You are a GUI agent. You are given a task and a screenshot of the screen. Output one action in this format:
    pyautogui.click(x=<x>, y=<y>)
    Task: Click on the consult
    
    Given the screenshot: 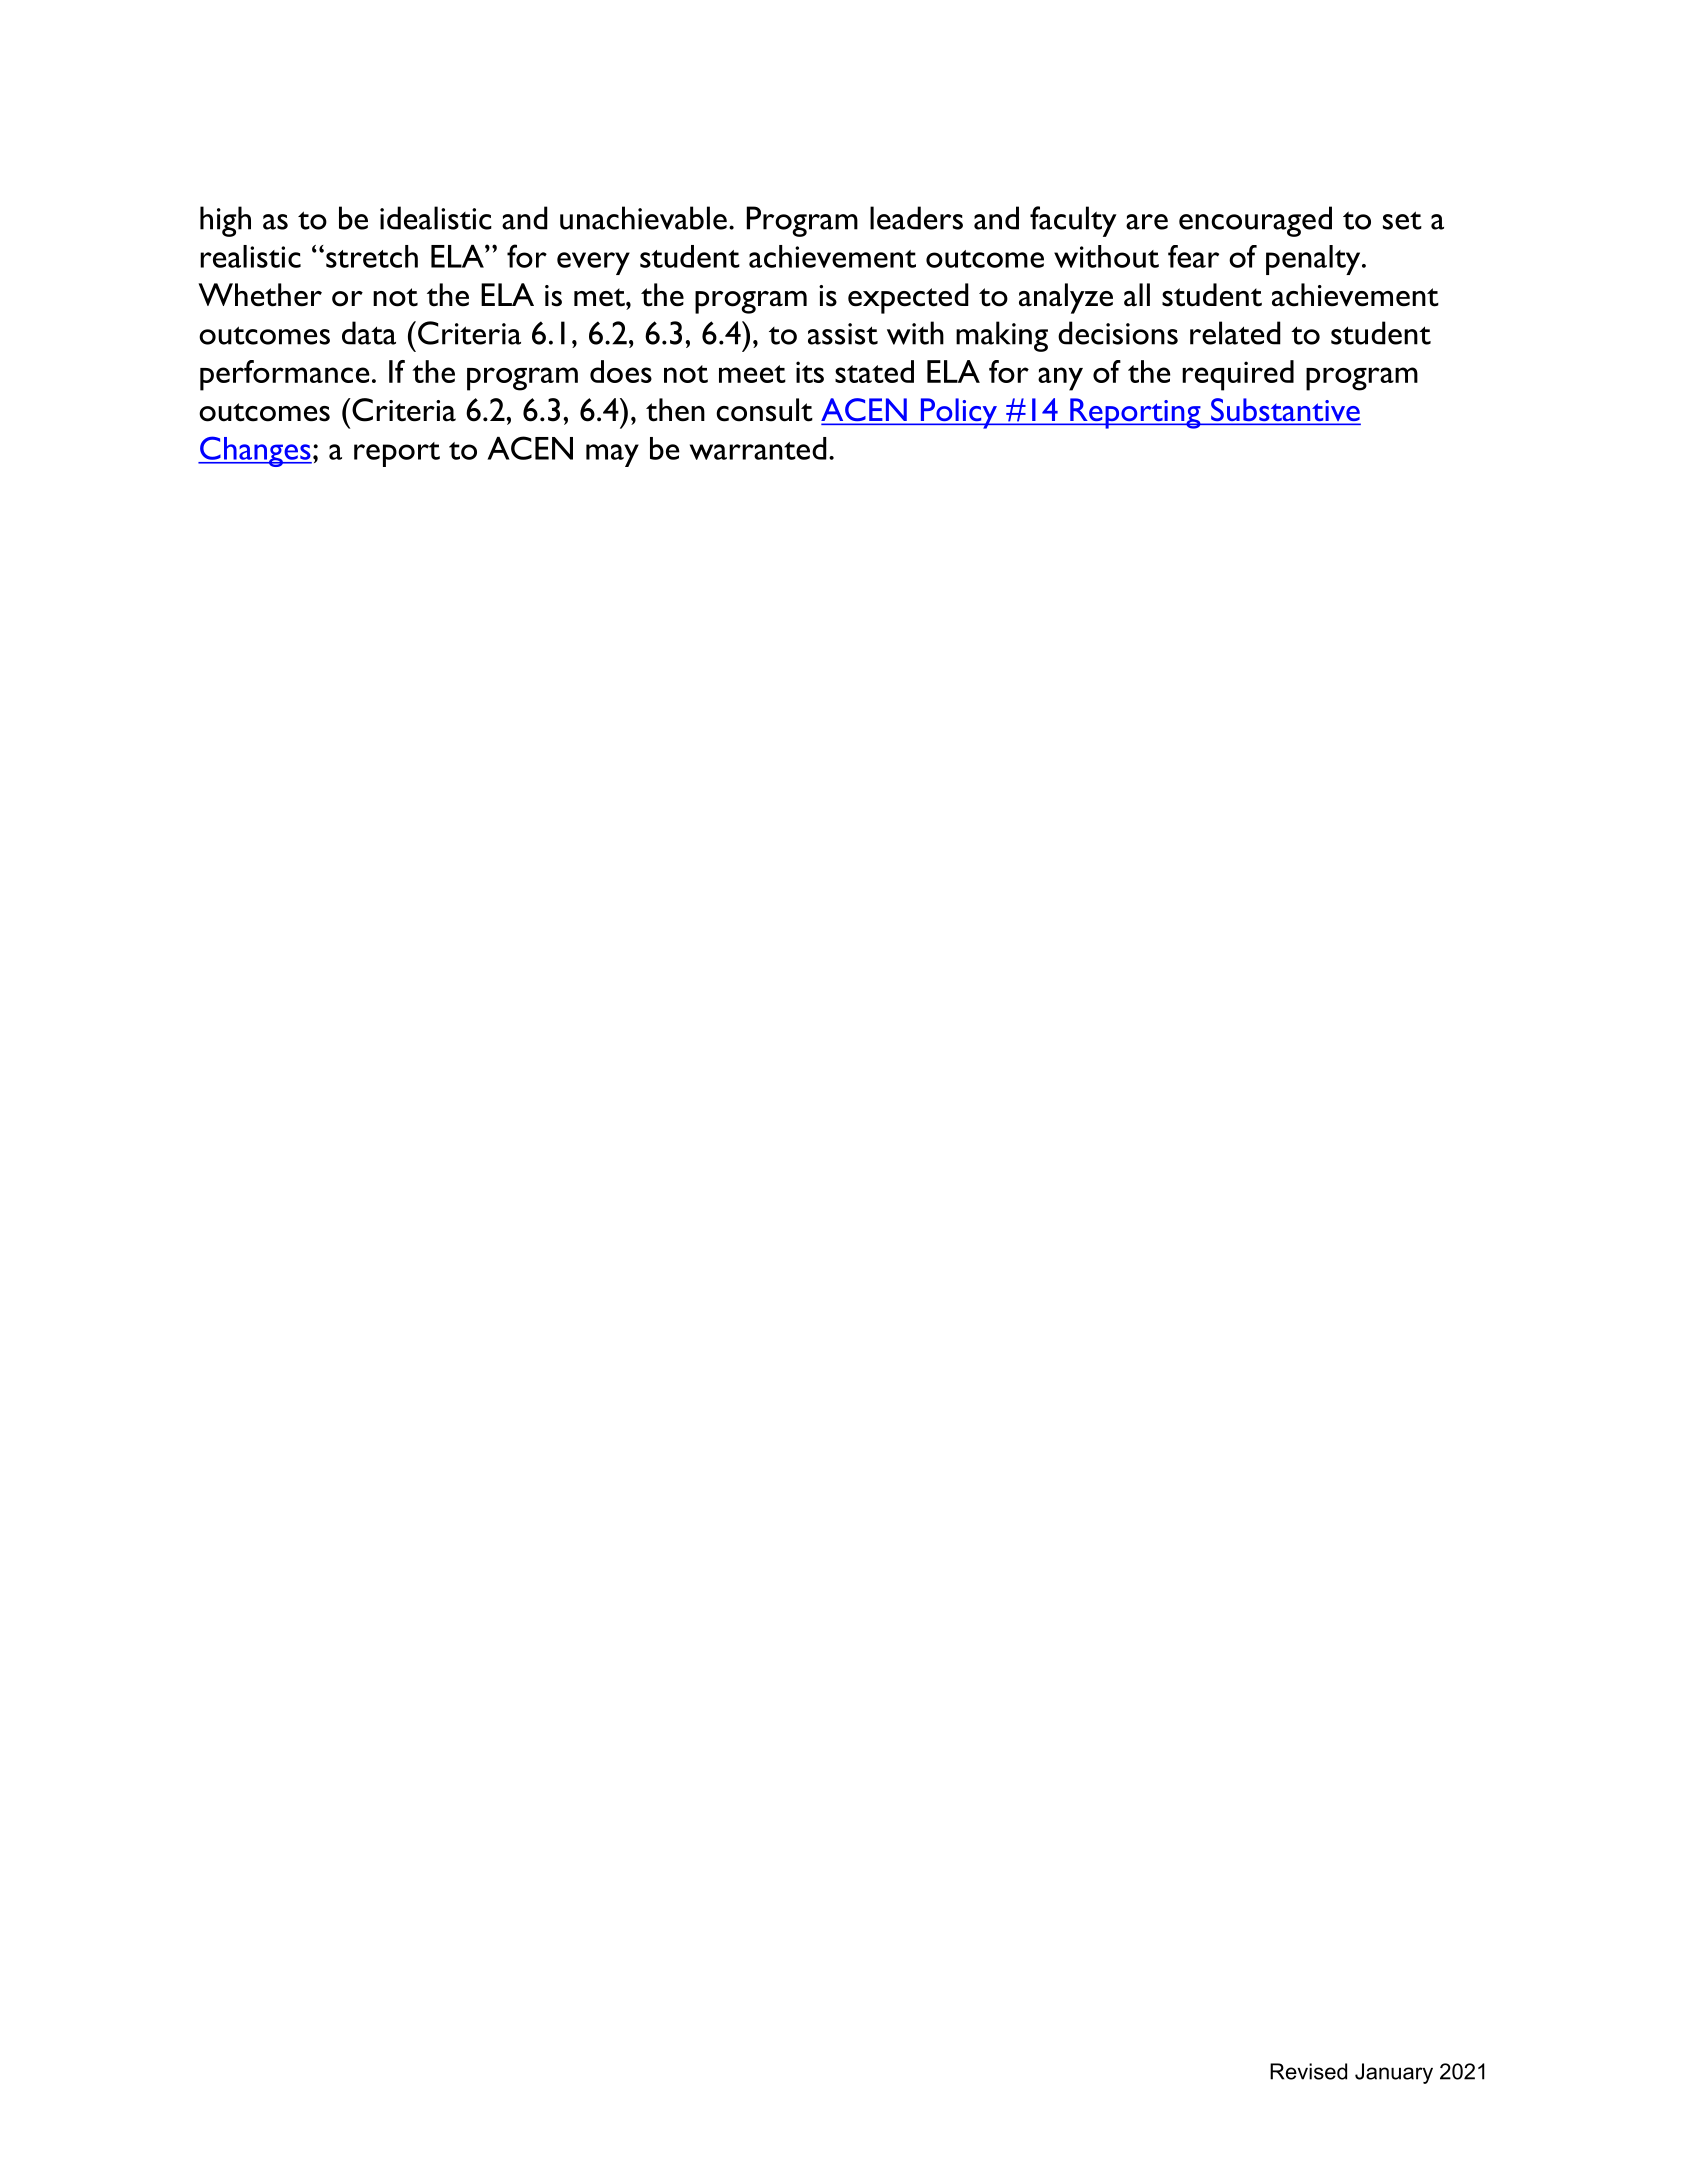 What is the action you would take?
    pyautogui.click(x=764, y=410)
